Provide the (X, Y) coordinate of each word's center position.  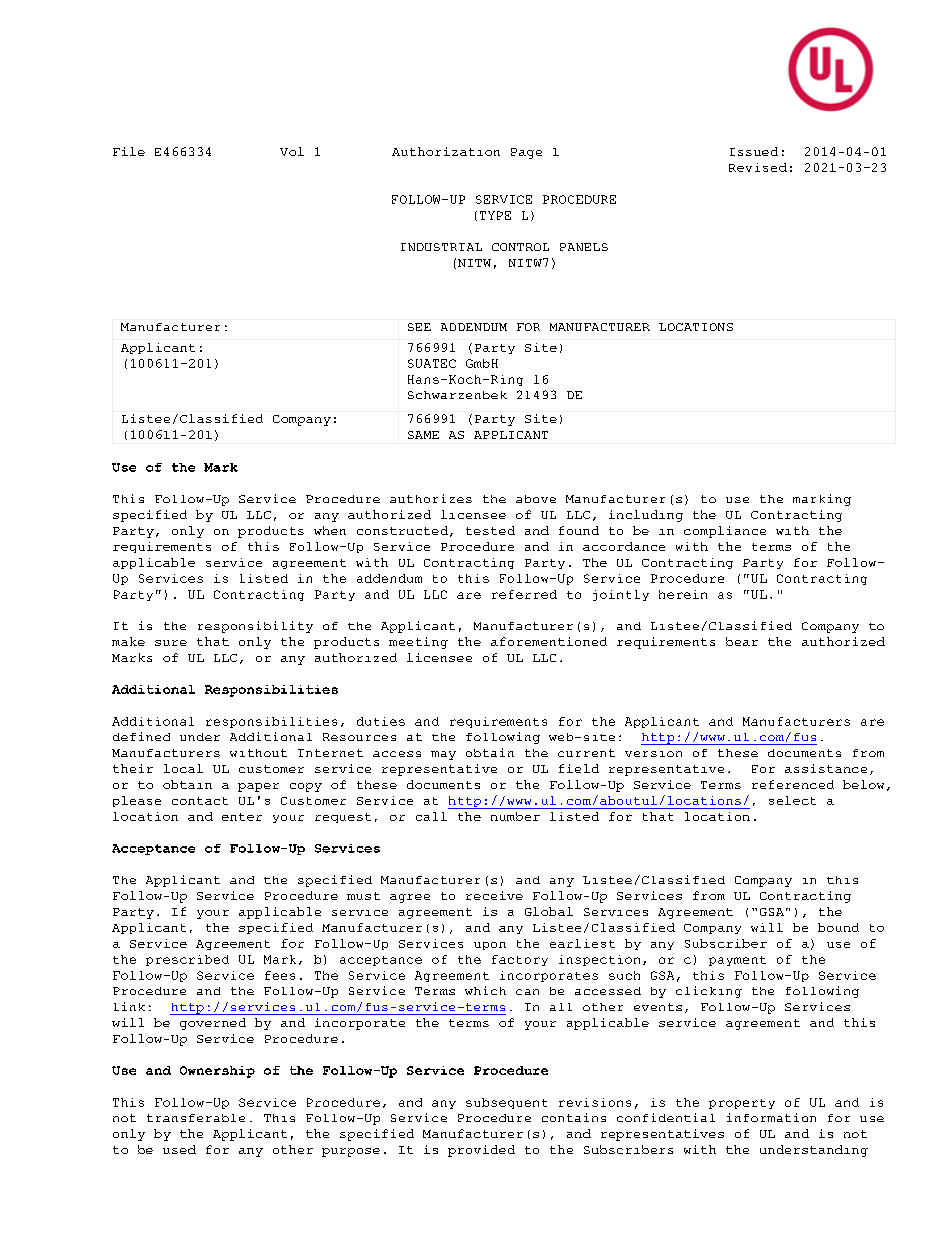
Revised (758, 167)
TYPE (495, 215)
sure (171, 643)
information (771, 1117)
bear (742, 641)
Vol (292, 151)
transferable (196, 1118)
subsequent (506, 1103)
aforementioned (549, 641)
